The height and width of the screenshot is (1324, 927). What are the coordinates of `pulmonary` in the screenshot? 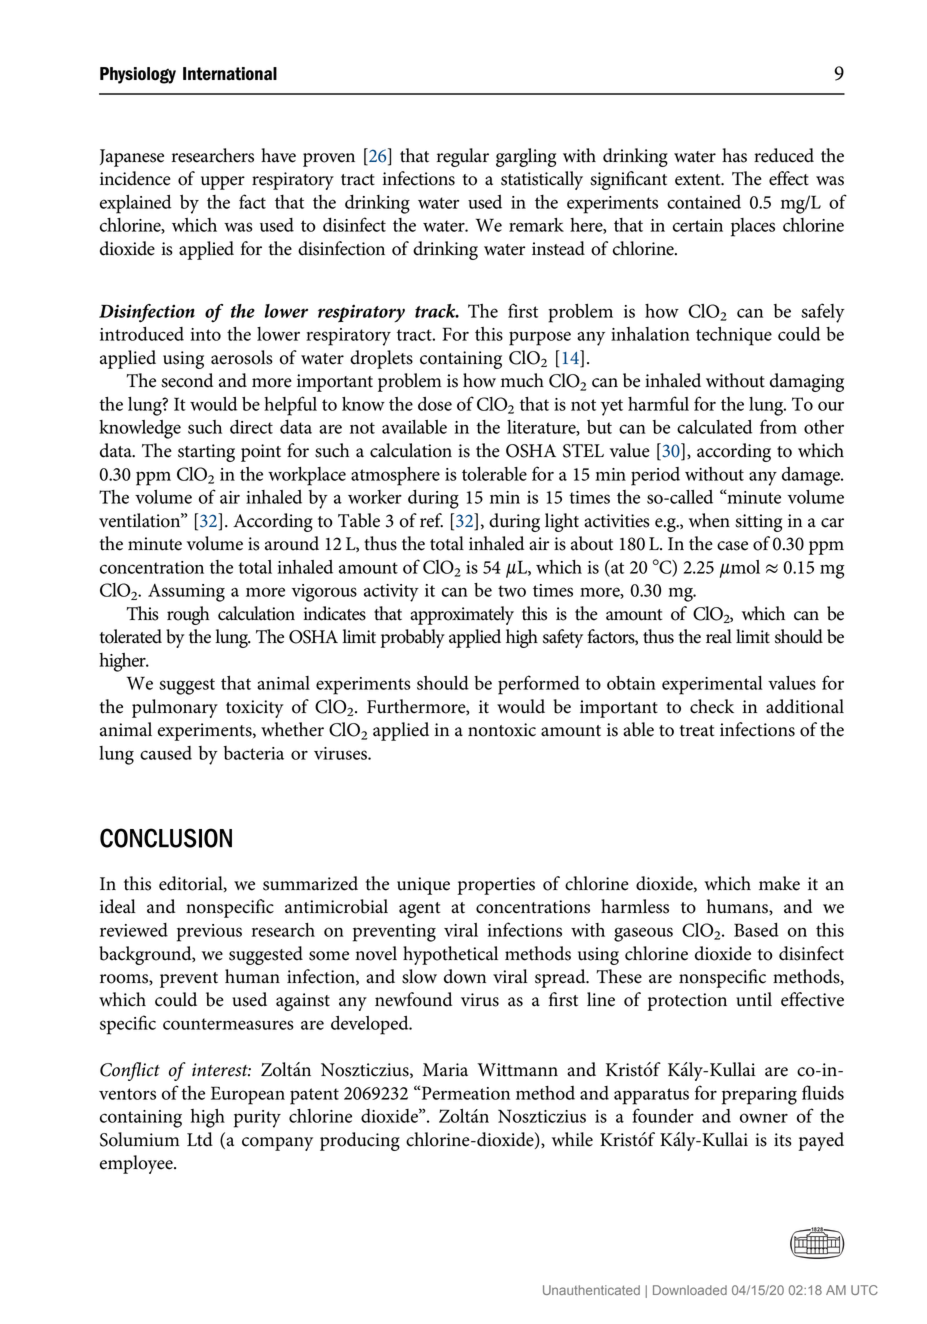 It's located at (175, 708).
